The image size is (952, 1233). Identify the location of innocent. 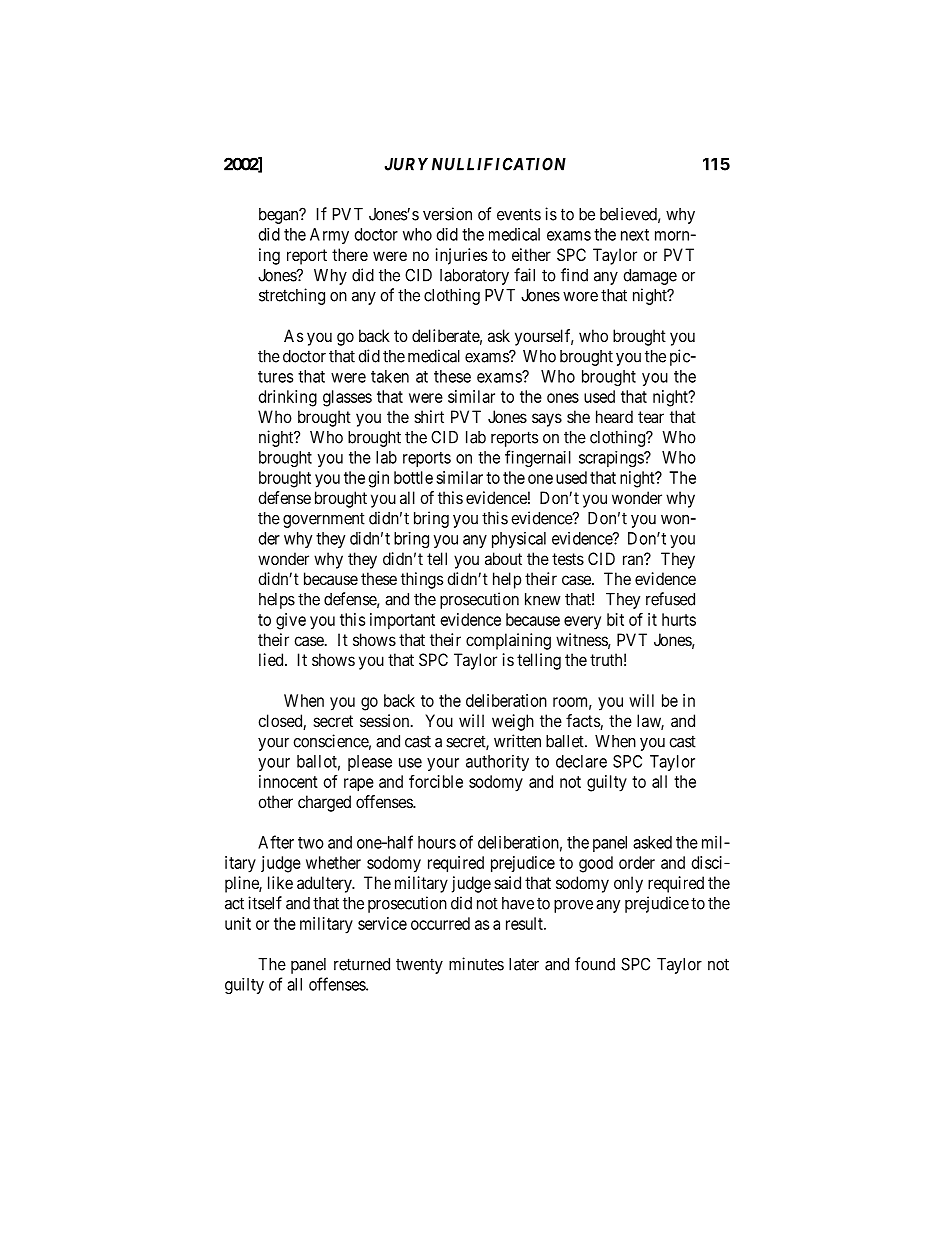
(288, 781).
